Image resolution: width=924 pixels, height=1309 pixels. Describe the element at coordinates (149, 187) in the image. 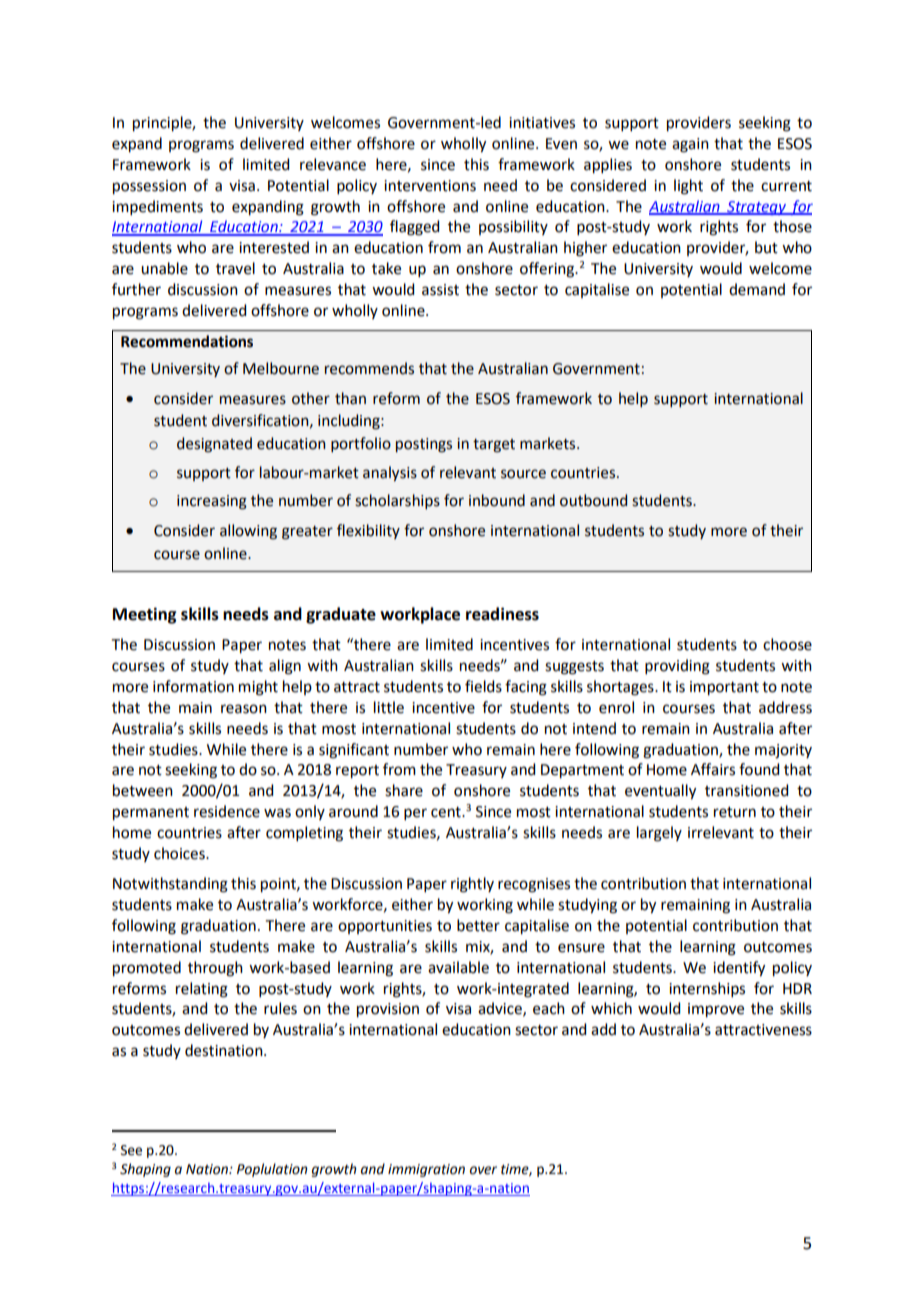

I see `possession` at that location.
